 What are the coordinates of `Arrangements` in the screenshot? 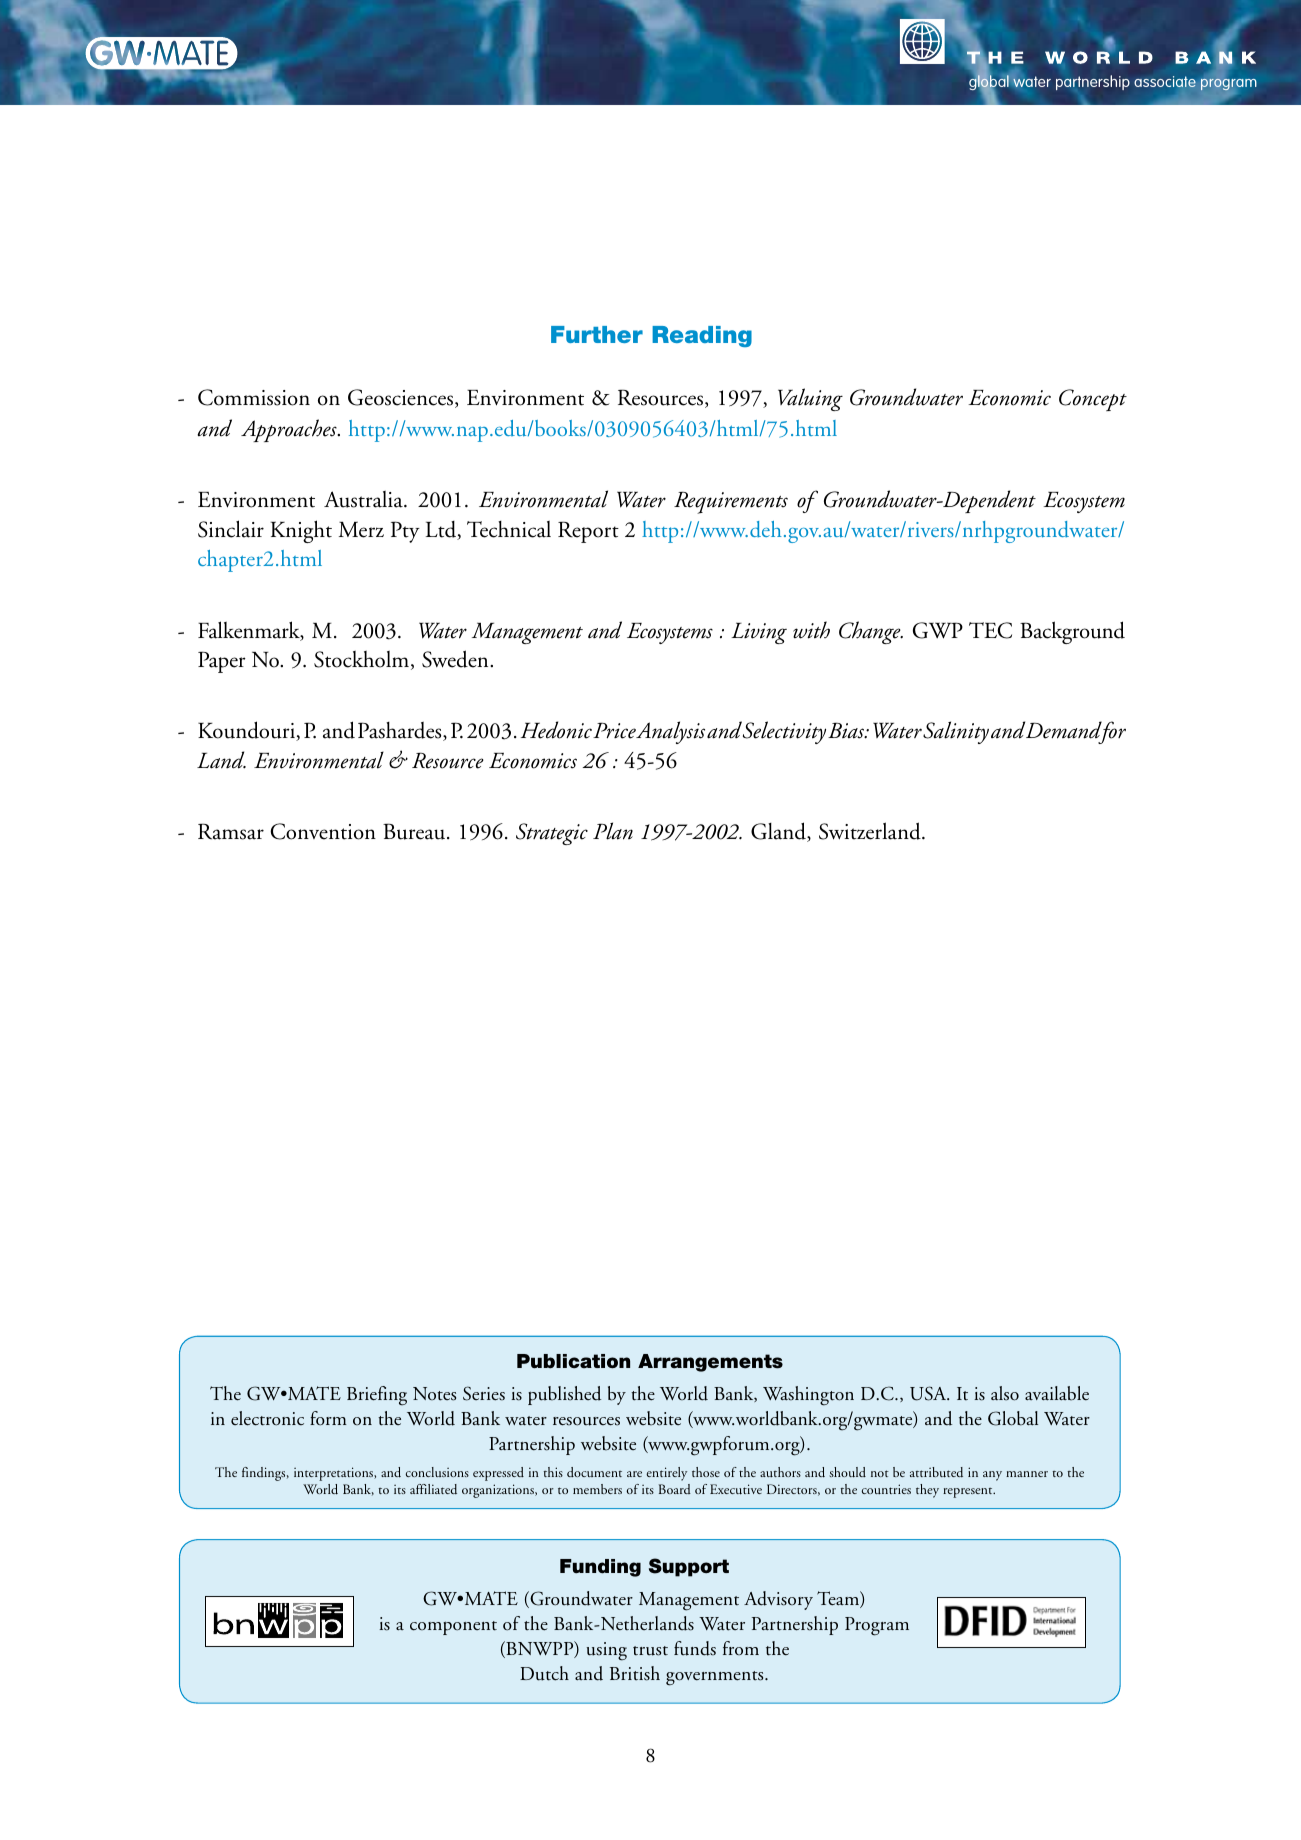 It's located at (710, 1363).
